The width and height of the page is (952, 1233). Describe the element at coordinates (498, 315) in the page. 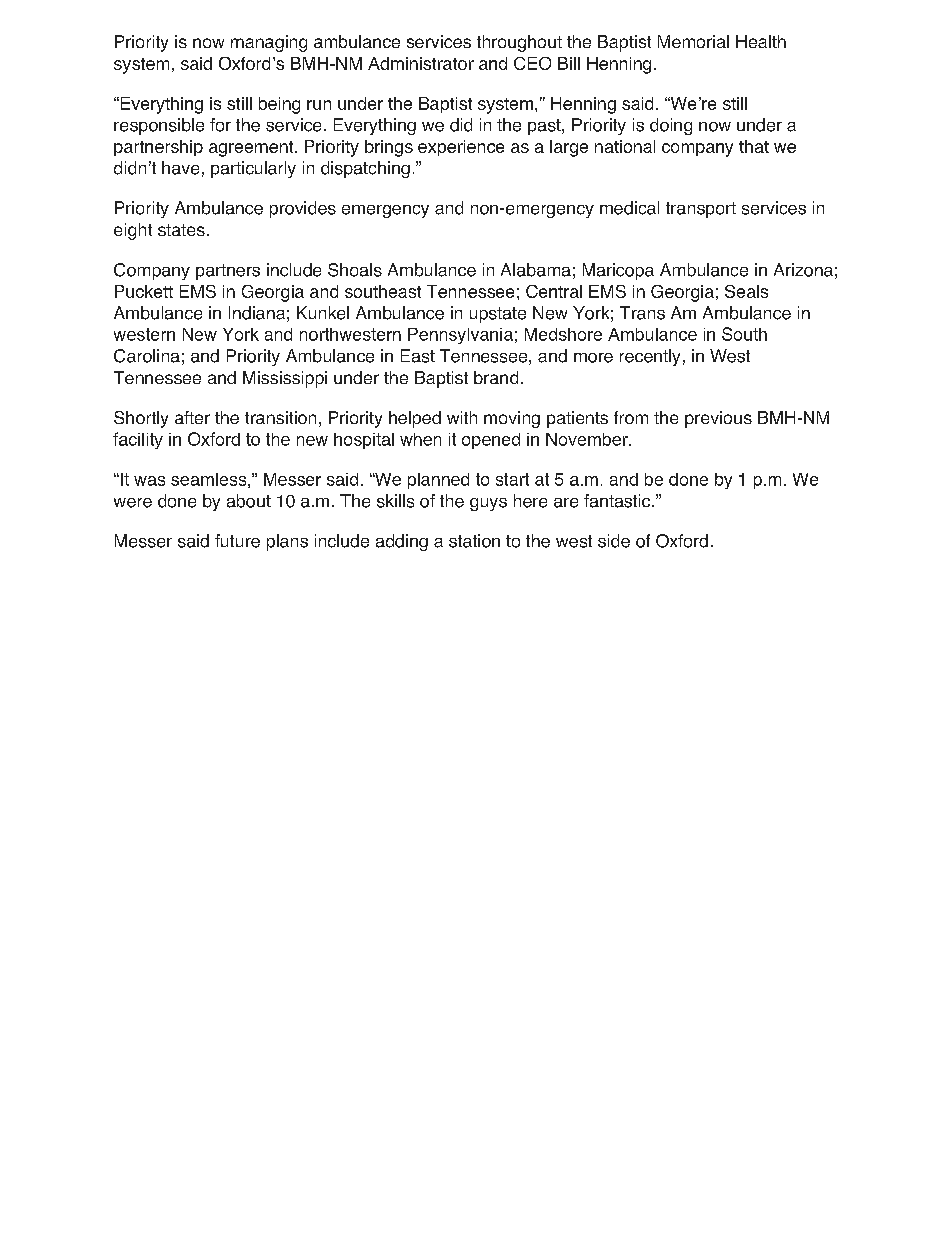

I see `upstate` at that location.
